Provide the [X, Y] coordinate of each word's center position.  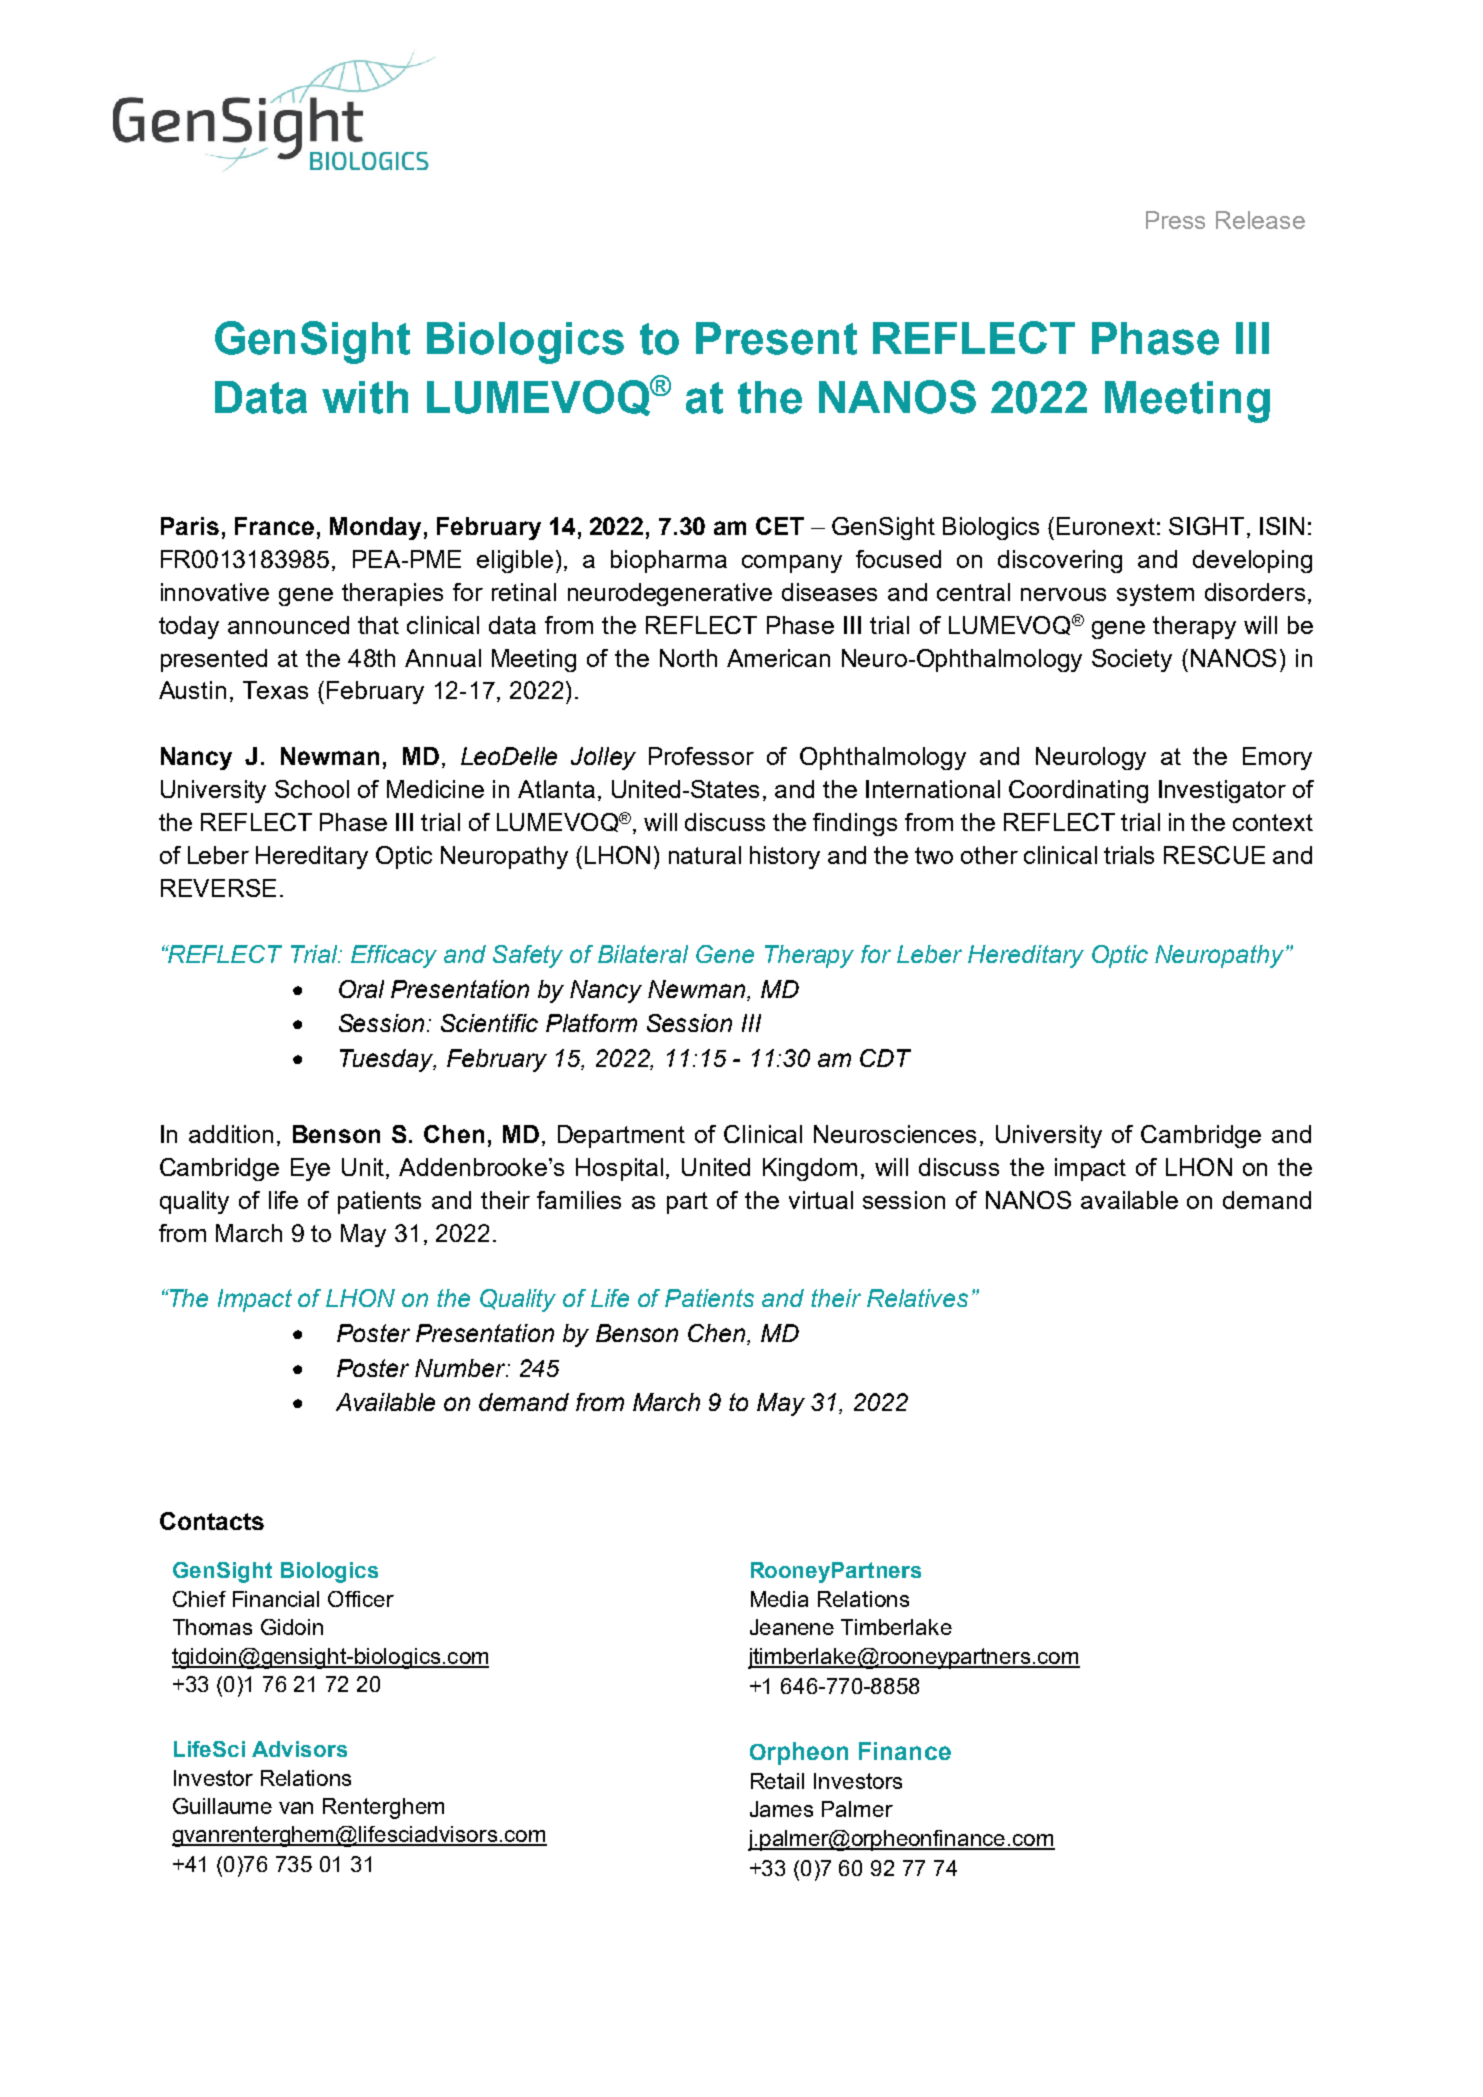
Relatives [917, 1298]
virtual [821, 1200]
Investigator [1222, 791]
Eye [310, 1169]
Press [1175, 220]
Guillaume [222, 1806]
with [365, 397]
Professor [701, 756]
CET [780, 526]
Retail [777, 1781]
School [312, 789]
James [781, 1809]
